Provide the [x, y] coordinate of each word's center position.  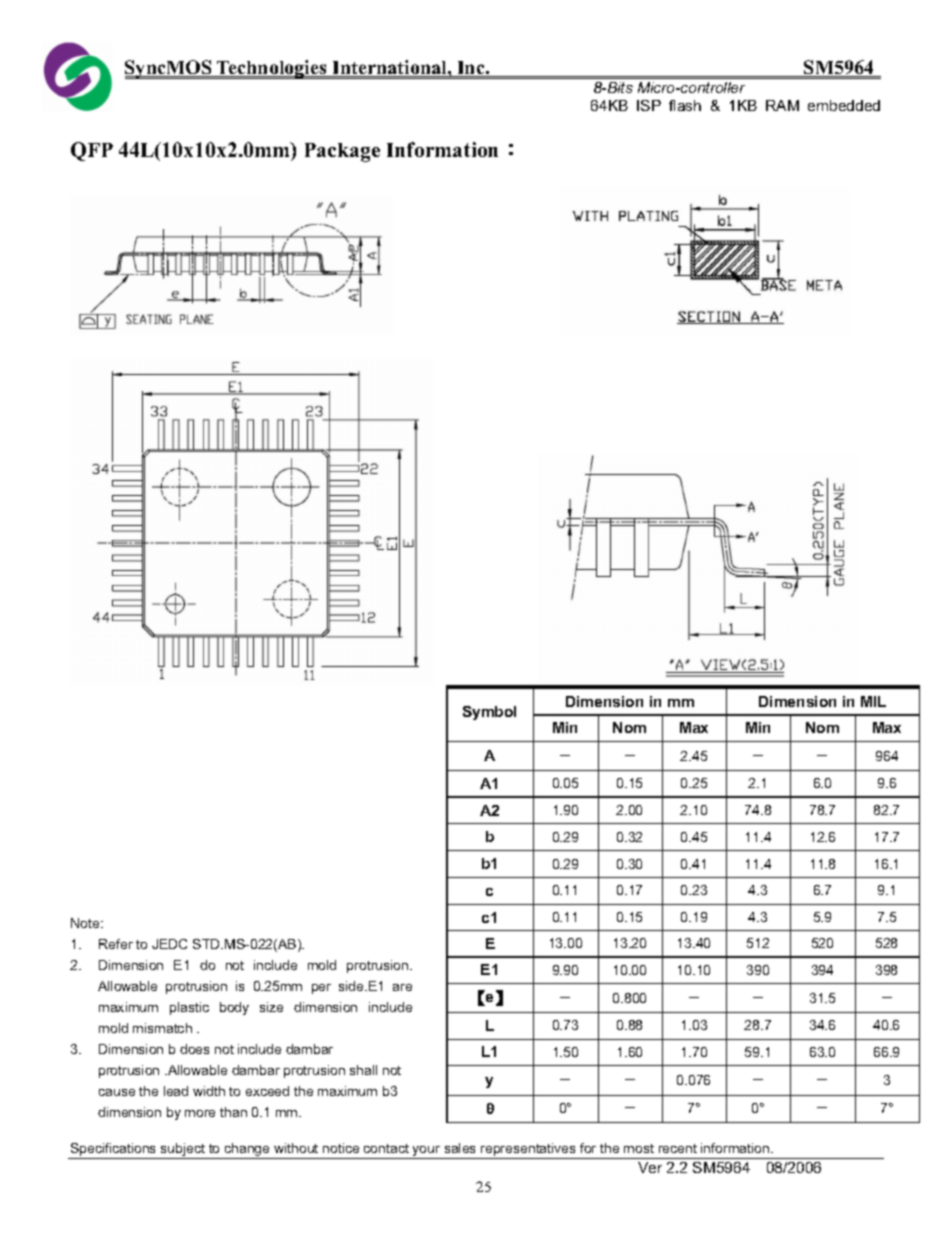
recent [678, 1148]
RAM [782, 105]
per [321, 989]
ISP [649, 105]
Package [342, 152]
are [402, 987]
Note [86, 923]
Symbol [489, 713]
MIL [873, 701]
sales [460, 1148]
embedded [844, 105]
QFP [92, 151]
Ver [650, 1167]
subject [183, 1151]
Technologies [272, 69]
